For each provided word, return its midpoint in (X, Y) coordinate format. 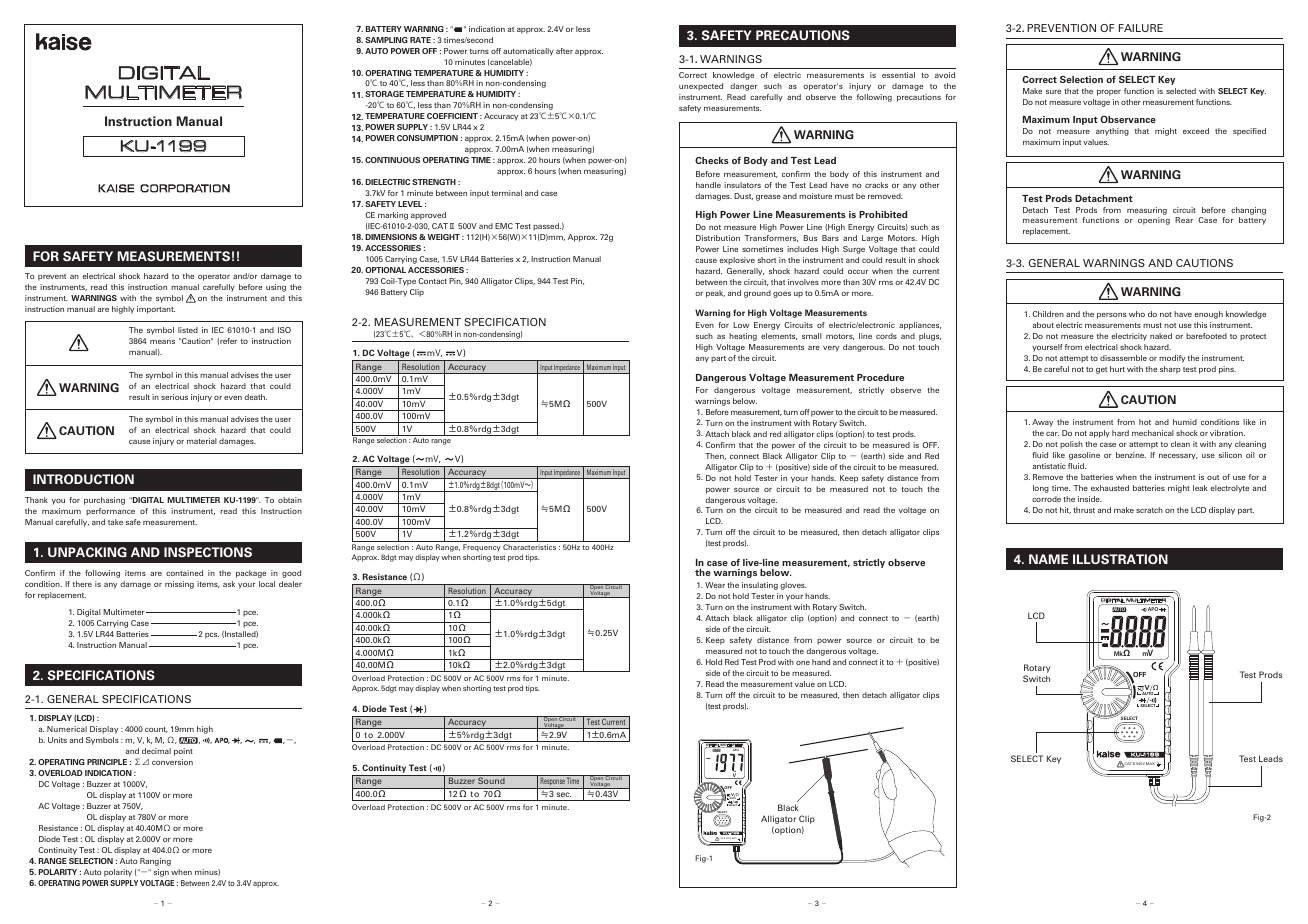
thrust (1084, 510)
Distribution (718, 238)
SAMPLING (386, 40)
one (803, 663)
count (156, 730)
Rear (1184, 220)
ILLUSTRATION (1120, 559)
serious (174, 397)
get (1101, 370)
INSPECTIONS (208, 552)
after (564, 51)
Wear (715, 585)
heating (743, 337)
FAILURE (1141, 28)
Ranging (155, 862)
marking (393, 216)
